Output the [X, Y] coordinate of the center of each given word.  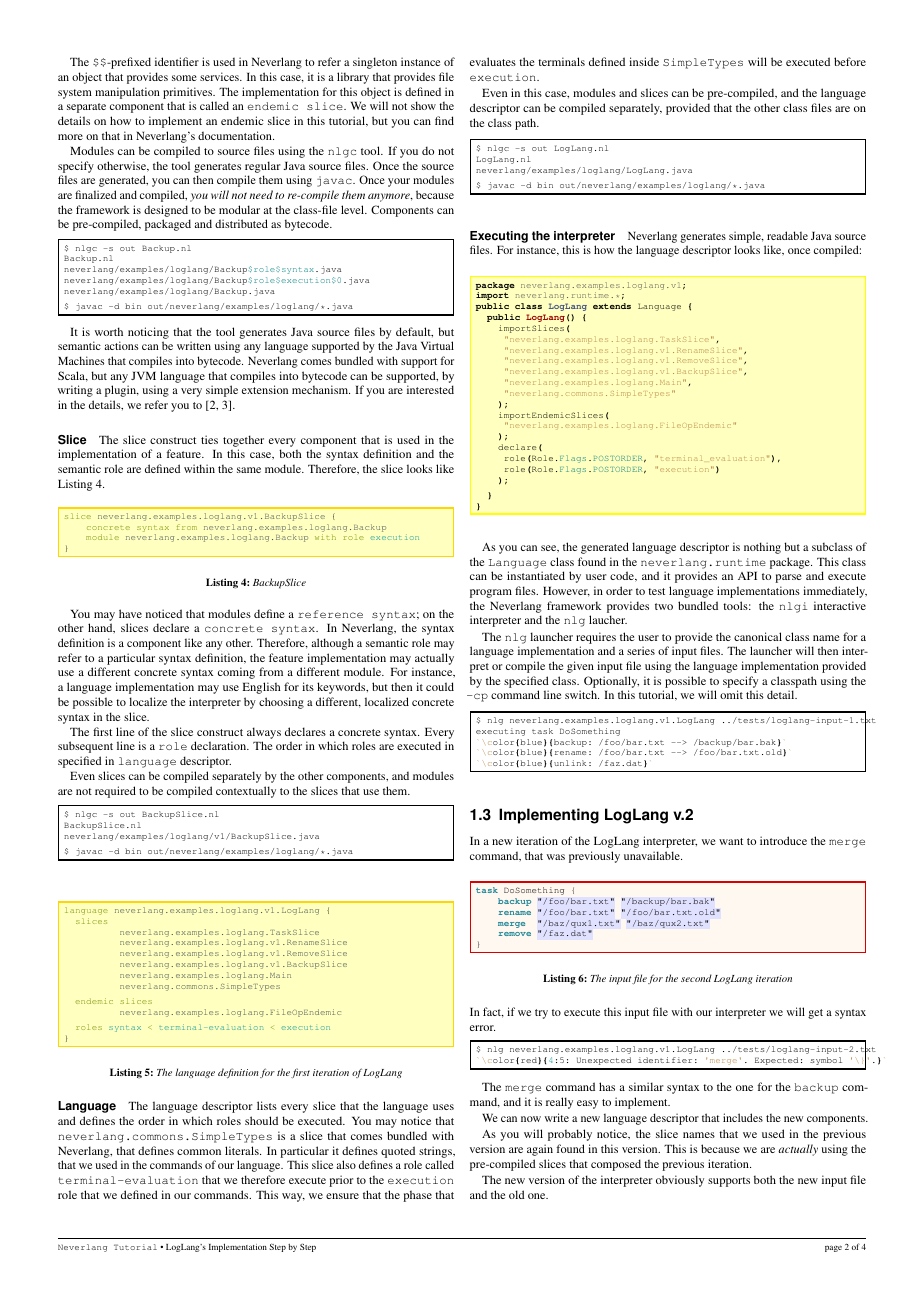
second [696, 978]
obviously [680, 1181]
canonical [758, 636]
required [115, 792]
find [444, 120]
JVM [143, 376]
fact [493, 1012]
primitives [189, 93]
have [130, 613]
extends [612, 306]
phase [417, 1196]
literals [243, 1150]
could [440, 686]
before [850, 61]
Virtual [437, 345]
